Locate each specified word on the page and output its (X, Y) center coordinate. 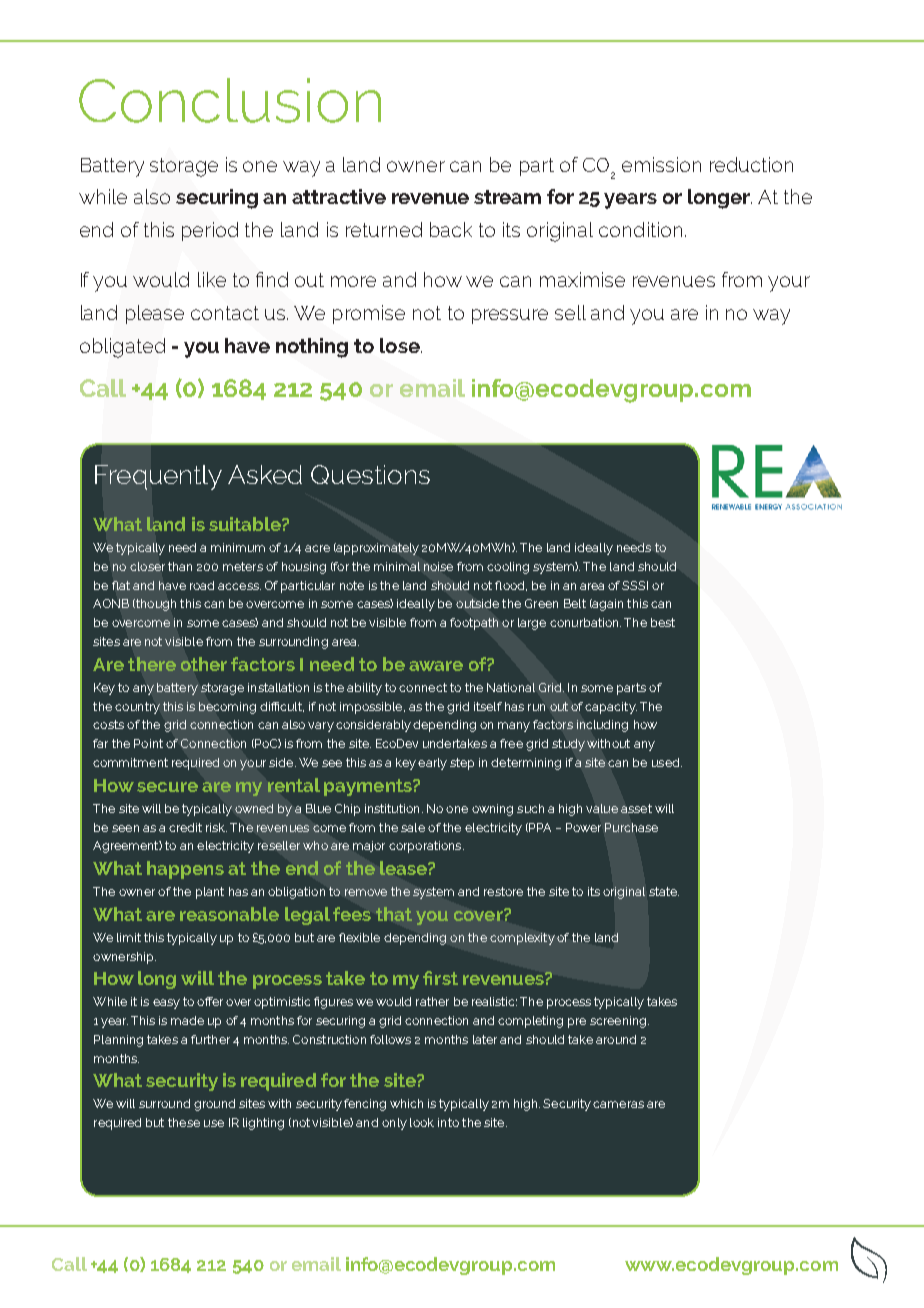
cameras (618, 1104)
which (406, 1103)
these (184, 1122)
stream (507, 197)
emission (661, 164)
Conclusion (230, 100)
